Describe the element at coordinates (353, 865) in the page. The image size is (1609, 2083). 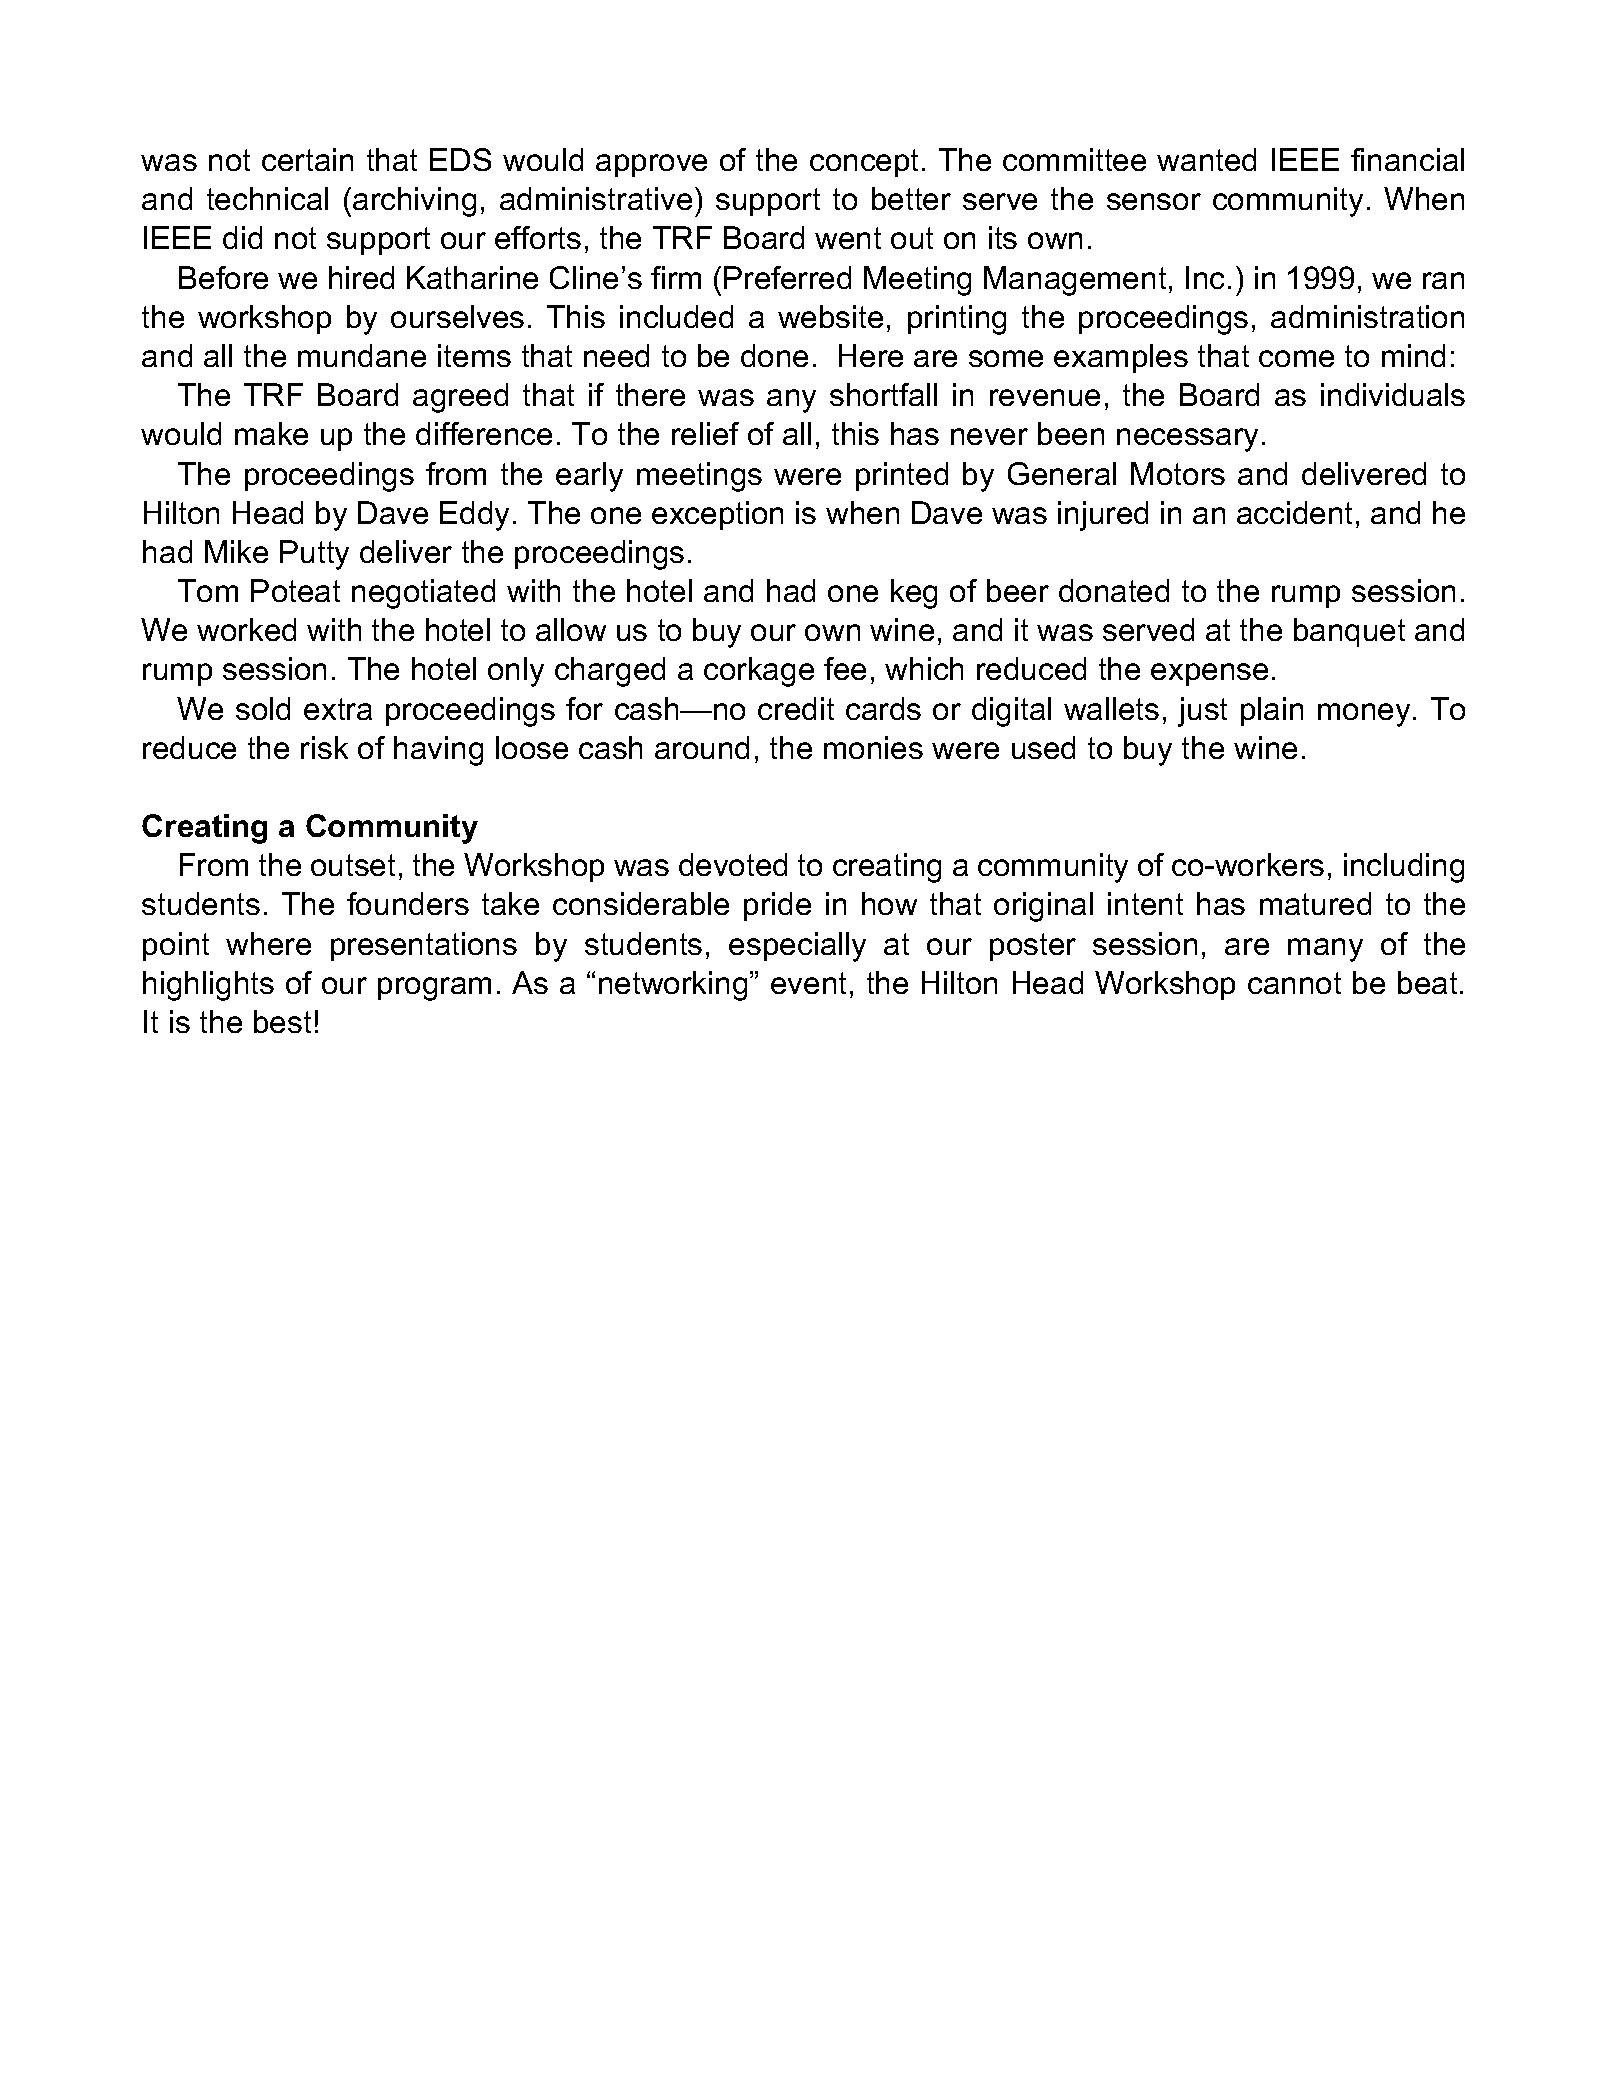
I see `outset` at that location.
